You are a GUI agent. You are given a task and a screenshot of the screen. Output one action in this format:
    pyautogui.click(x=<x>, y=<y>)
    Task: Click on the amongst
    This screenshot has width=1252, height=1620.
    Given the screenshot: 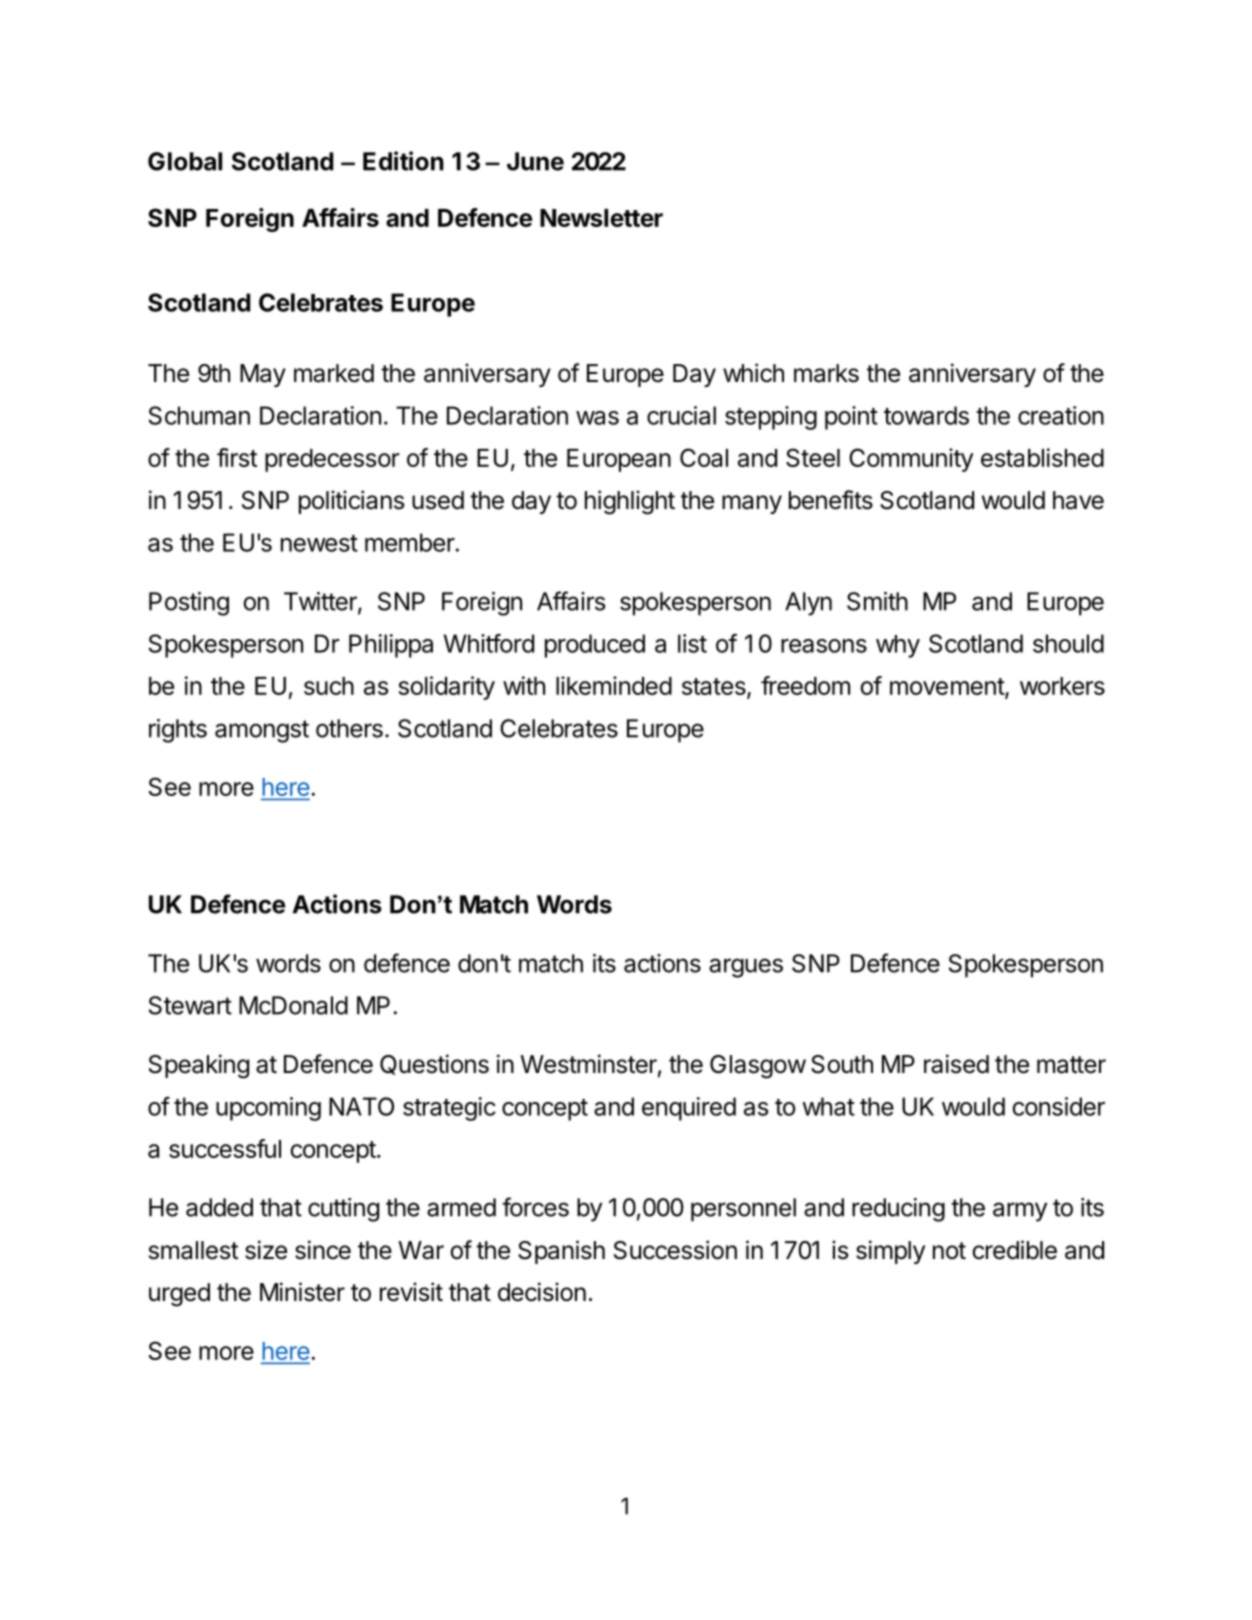 What is the action you would take?
    pyautogui.click(x=262, y=731)
